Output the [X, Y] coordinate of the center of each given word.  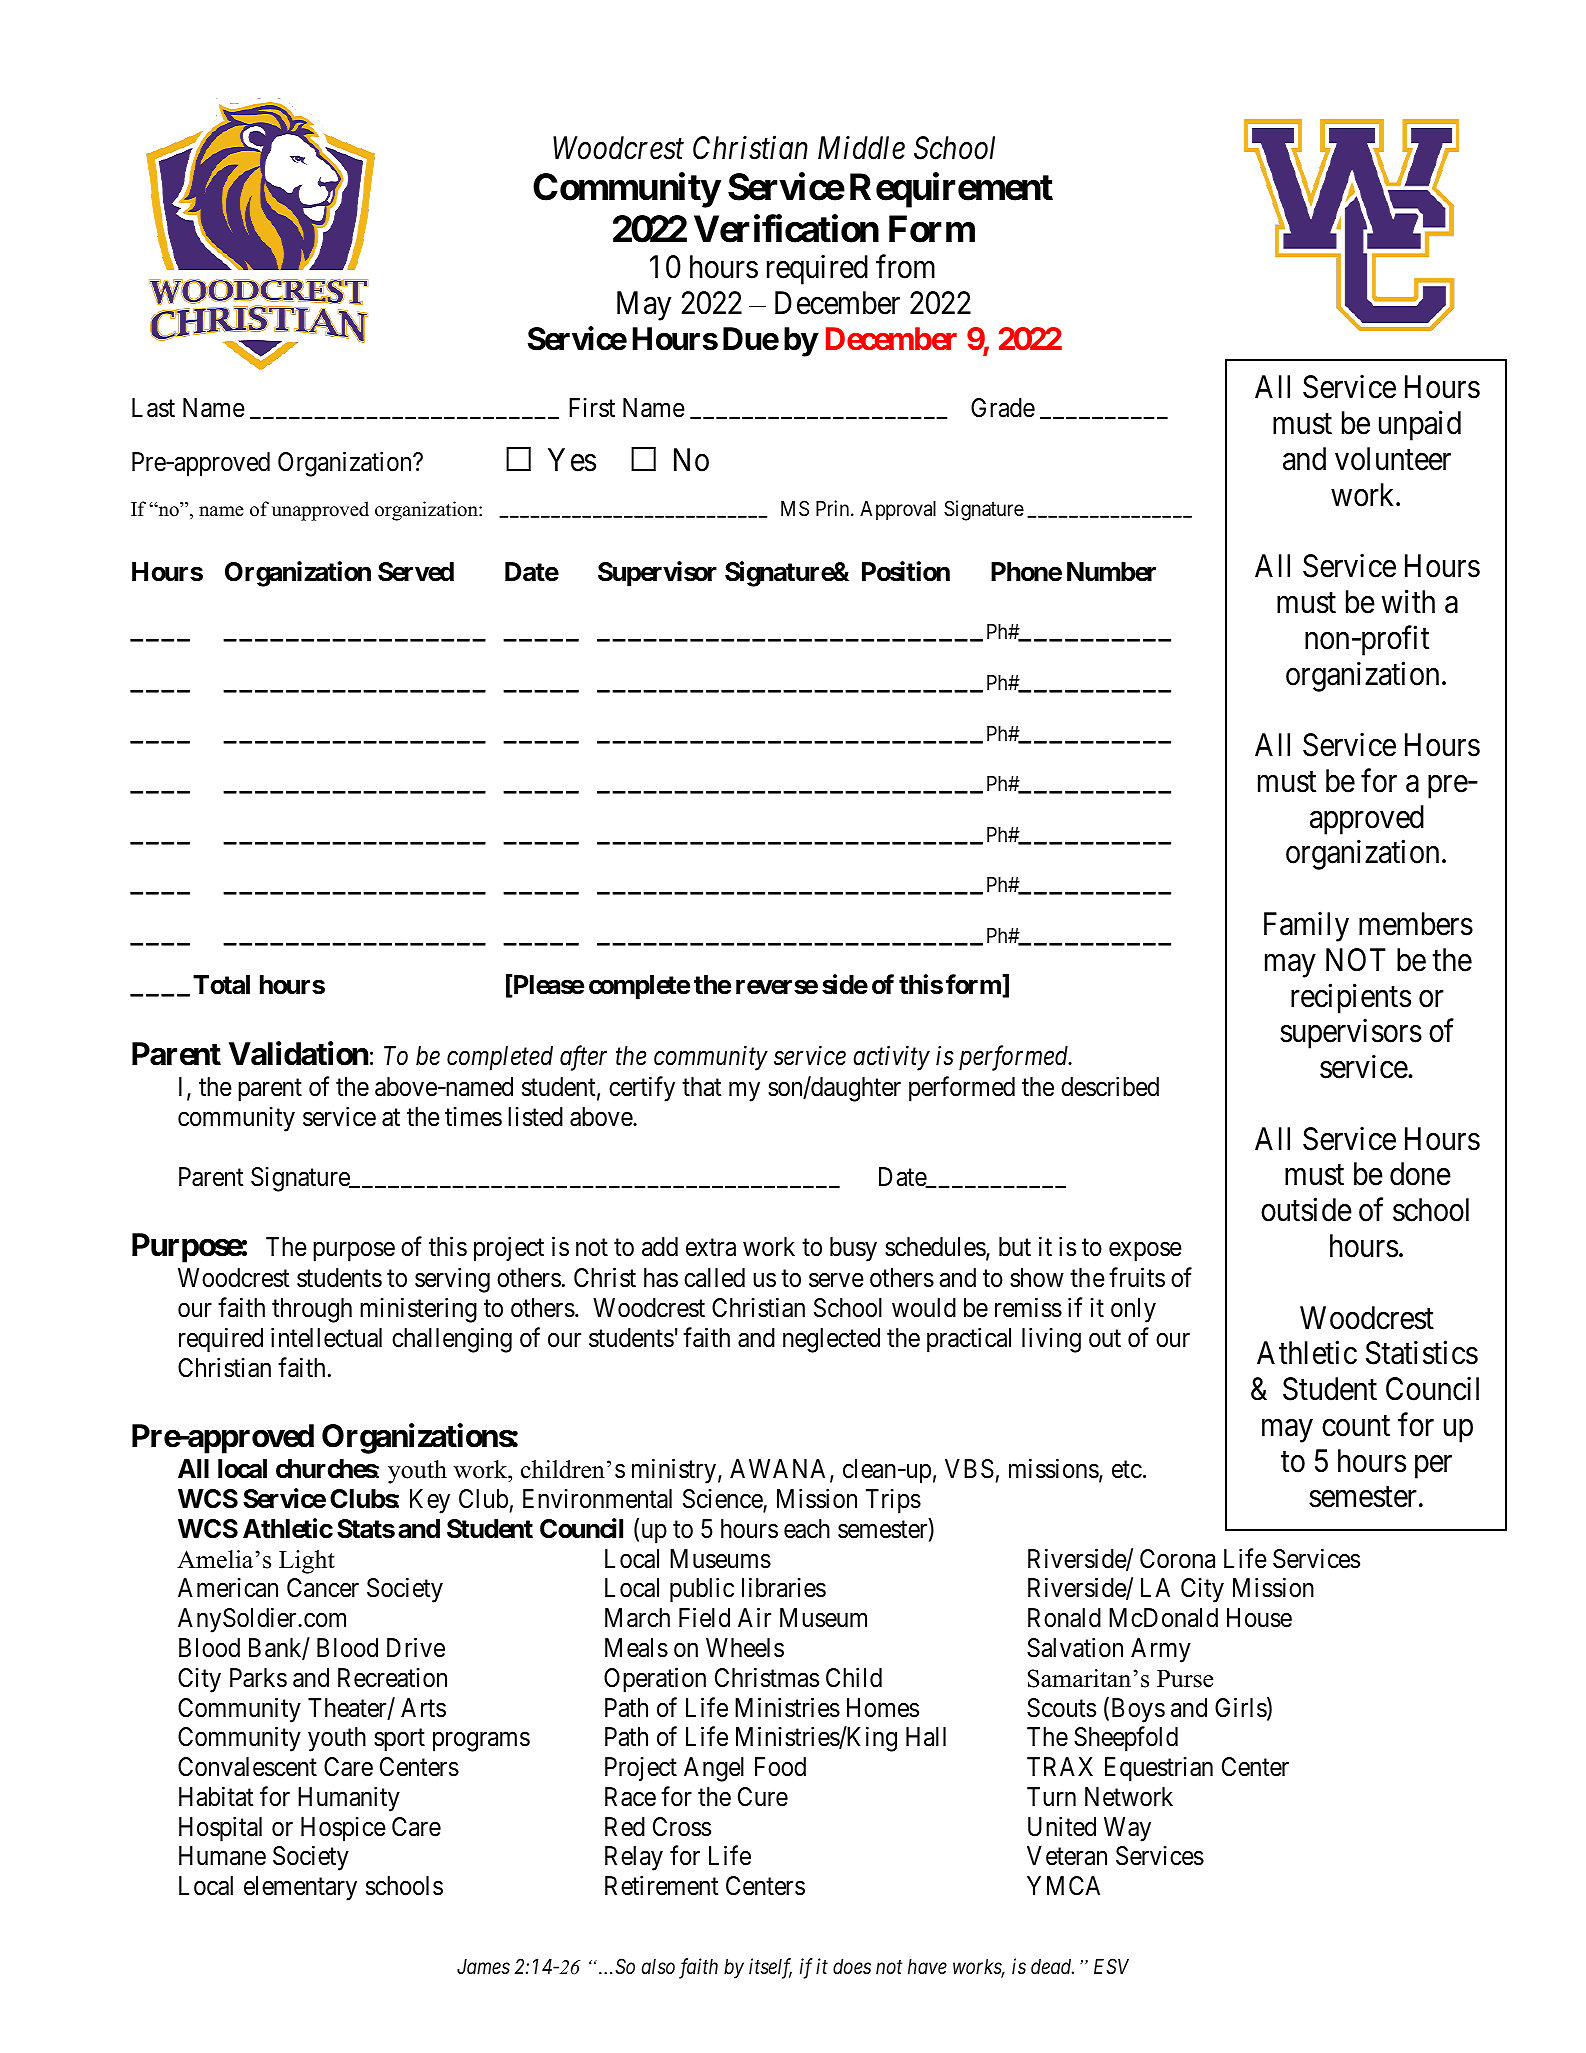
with [1408, 601]
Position [906, 571]
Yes [572, 460]
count [1356, 1426]
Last [153, 408]
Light [307, 1562]
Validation [298, 1054]
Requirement [951, 190]
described [1110, 1087]
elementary [300, 1888]
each [807, 1529]
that [701, 1087]
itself [770, 1968]
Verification [786, 228]
